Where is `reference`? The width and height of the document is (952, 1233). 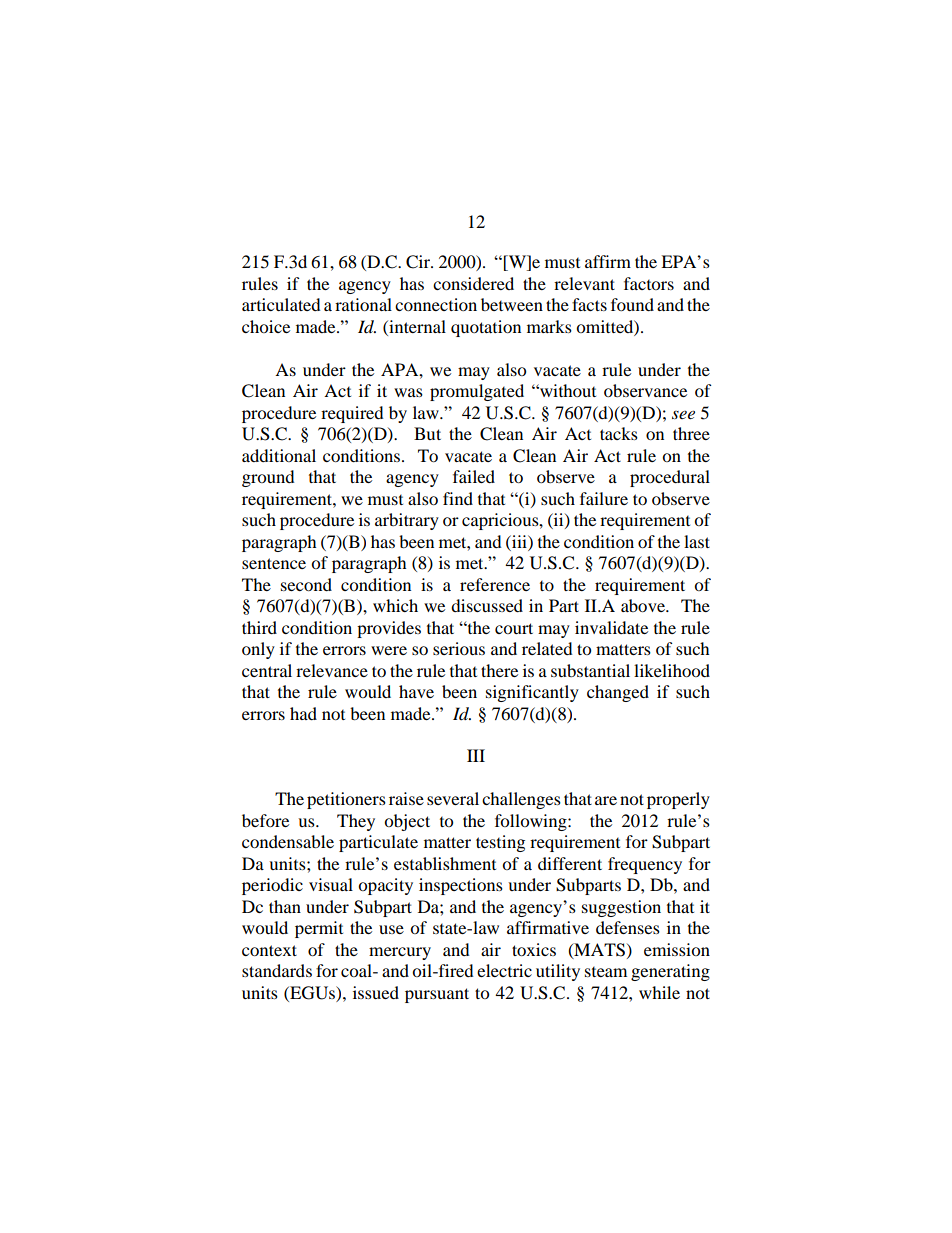
reference is located at coordinates (495, 584).
